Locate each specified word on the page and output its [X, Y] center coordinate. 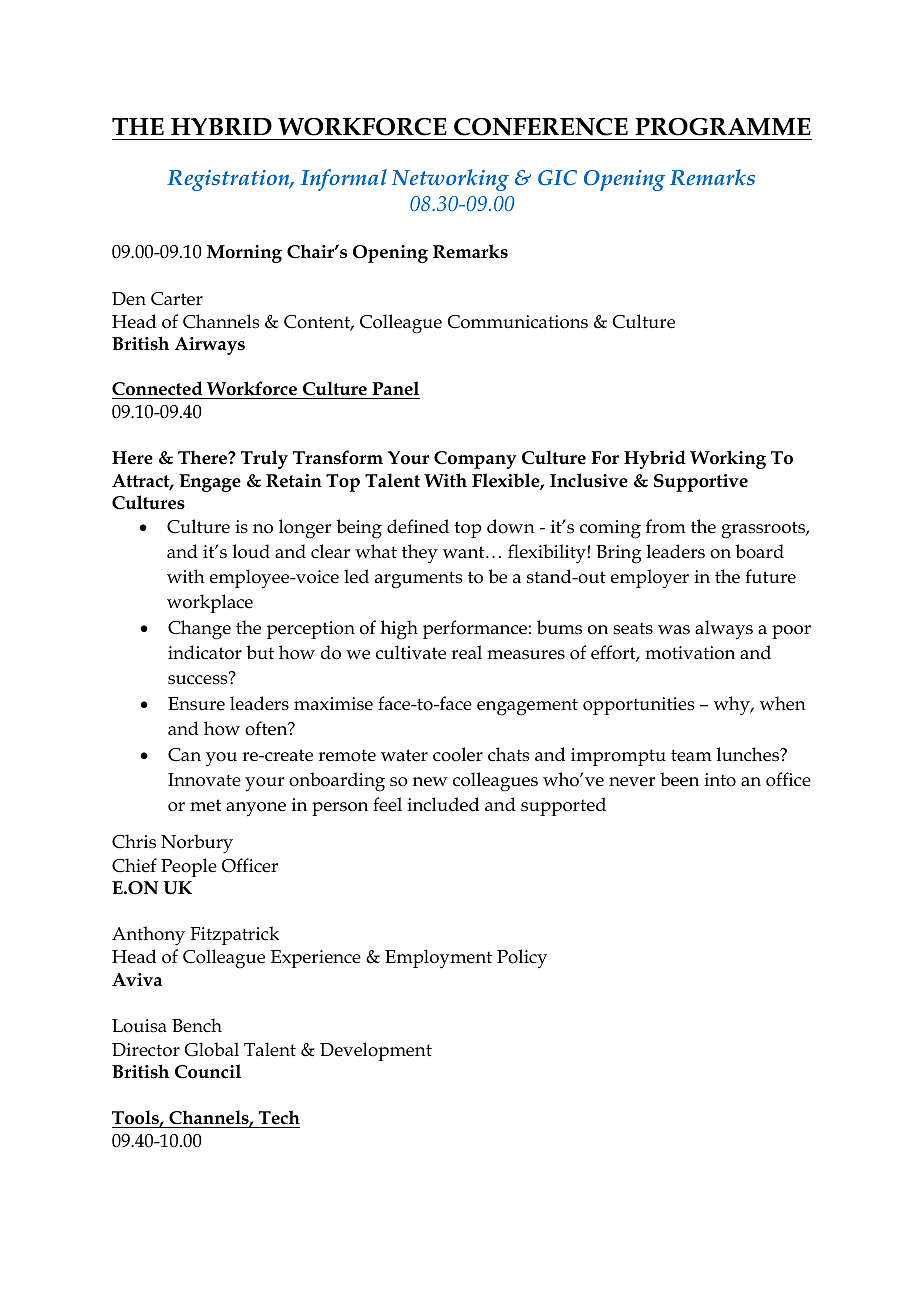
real [466, 652]
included [443, 804]
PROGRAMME [723, 127]
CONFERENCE [541, 127]
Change [199, 630]
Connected [158, 390]
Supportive [701, 483]
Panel [395, 390]
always [724, 630]
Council [208, 1071]
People [189, 867]
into [720, 780]
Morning [244, 254]
